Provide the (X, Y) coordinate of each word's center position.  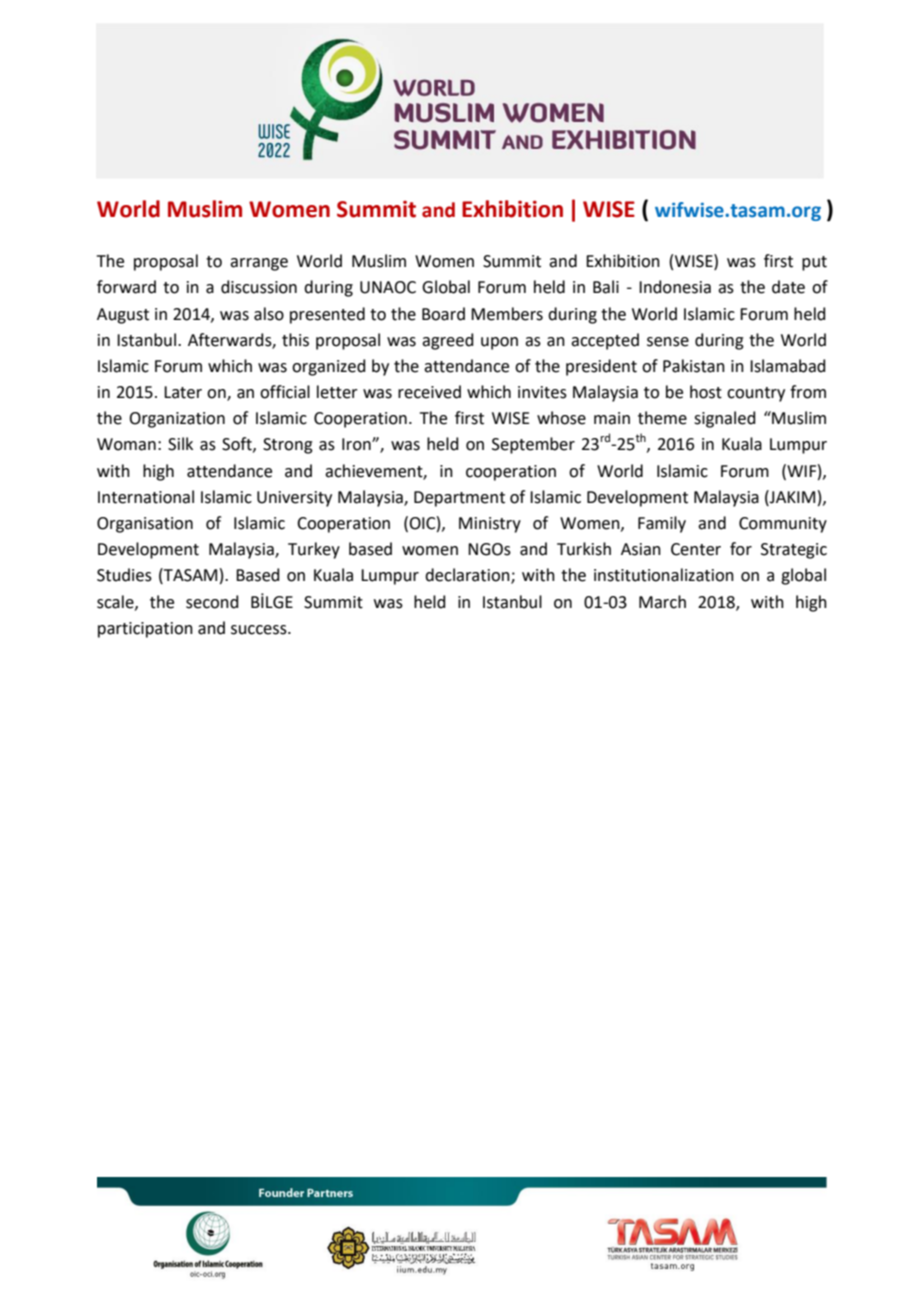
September (533, 445)
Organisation (145, 525)
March (662, 602)
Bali (606, 287)
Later (183, 392)
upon (499, 343)
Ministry (490, 525)
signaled (725, 419)
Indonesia (675, 287)
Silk (180, 444)
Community (783, 525)
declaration (468, 576)
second (212, 602)
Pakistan (694, 366)
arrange (259, 264)
